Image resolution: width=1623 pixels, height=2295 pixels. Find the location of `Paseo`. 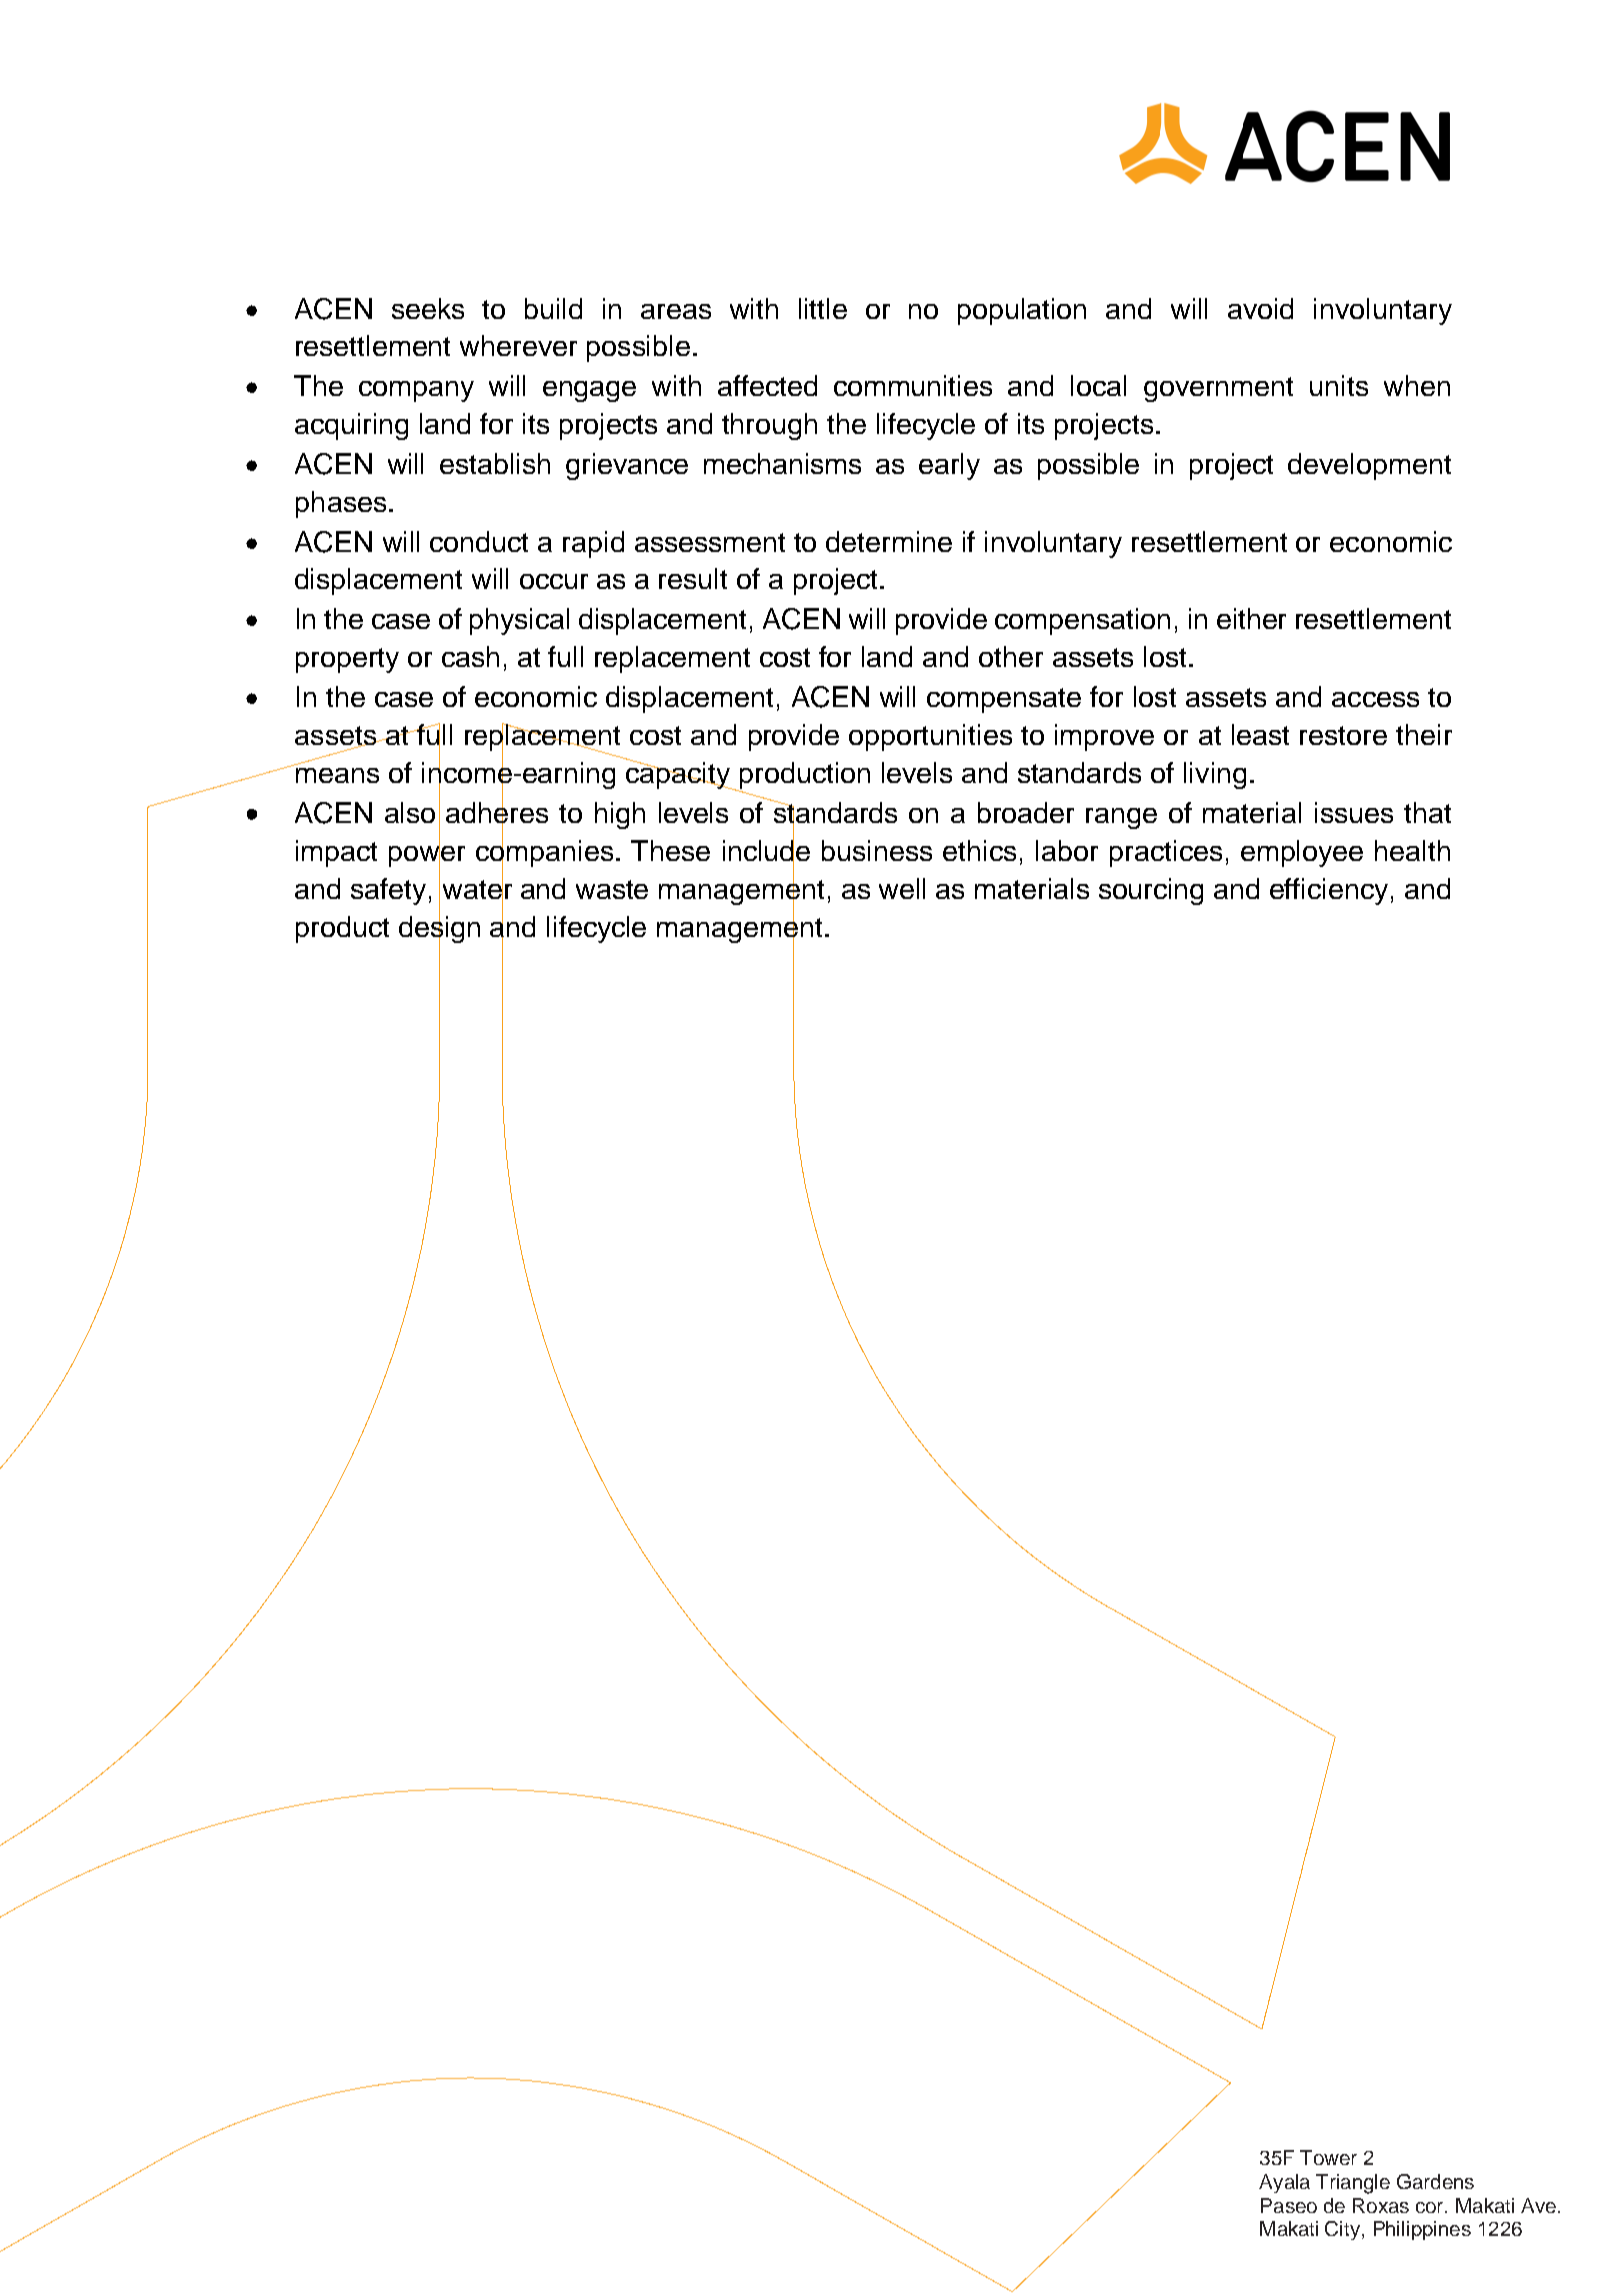

Paseo is located at coordinates (1289, 2205).
